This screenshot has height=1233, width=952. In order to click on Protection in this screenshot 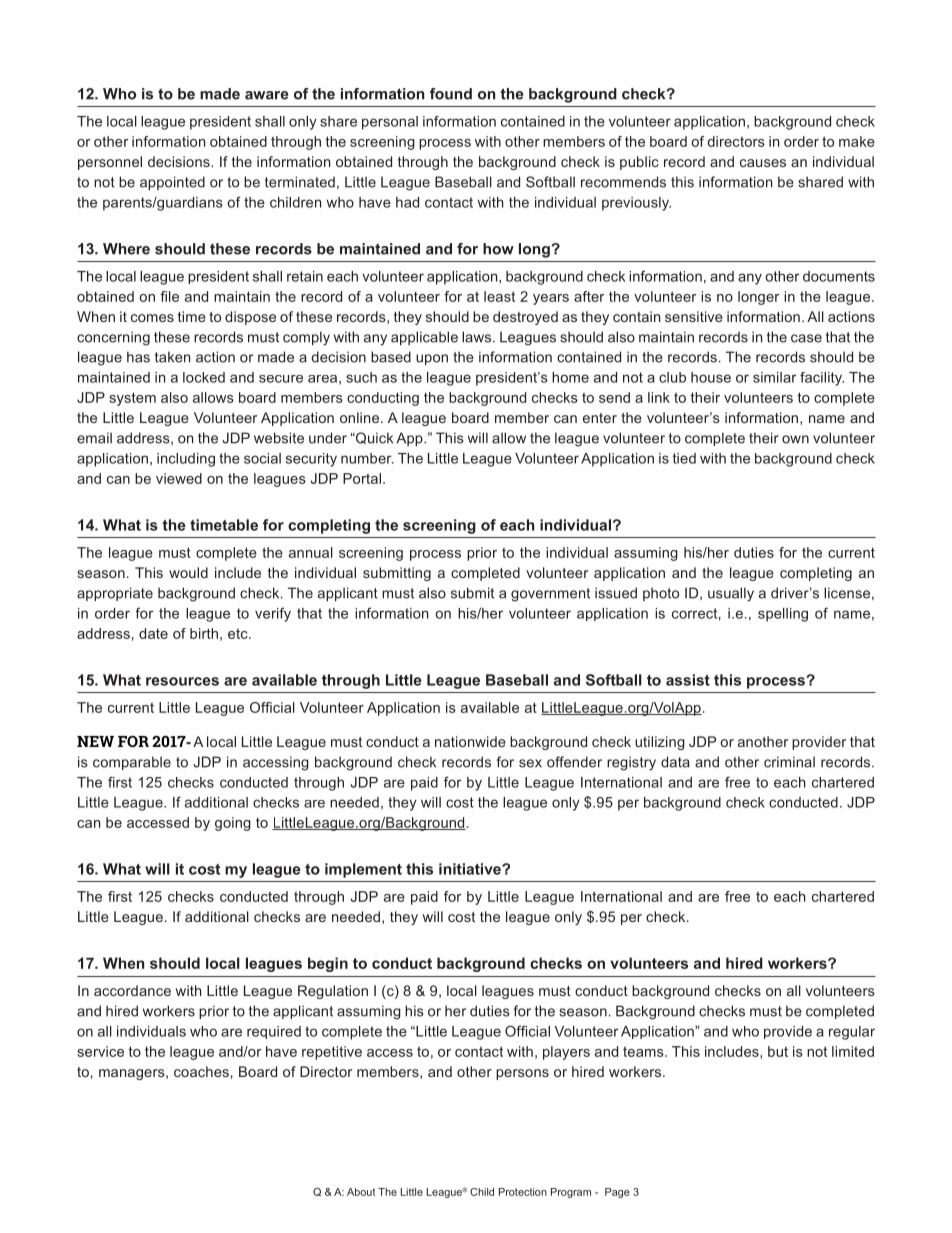, I will do `click(523, 1192)`.
